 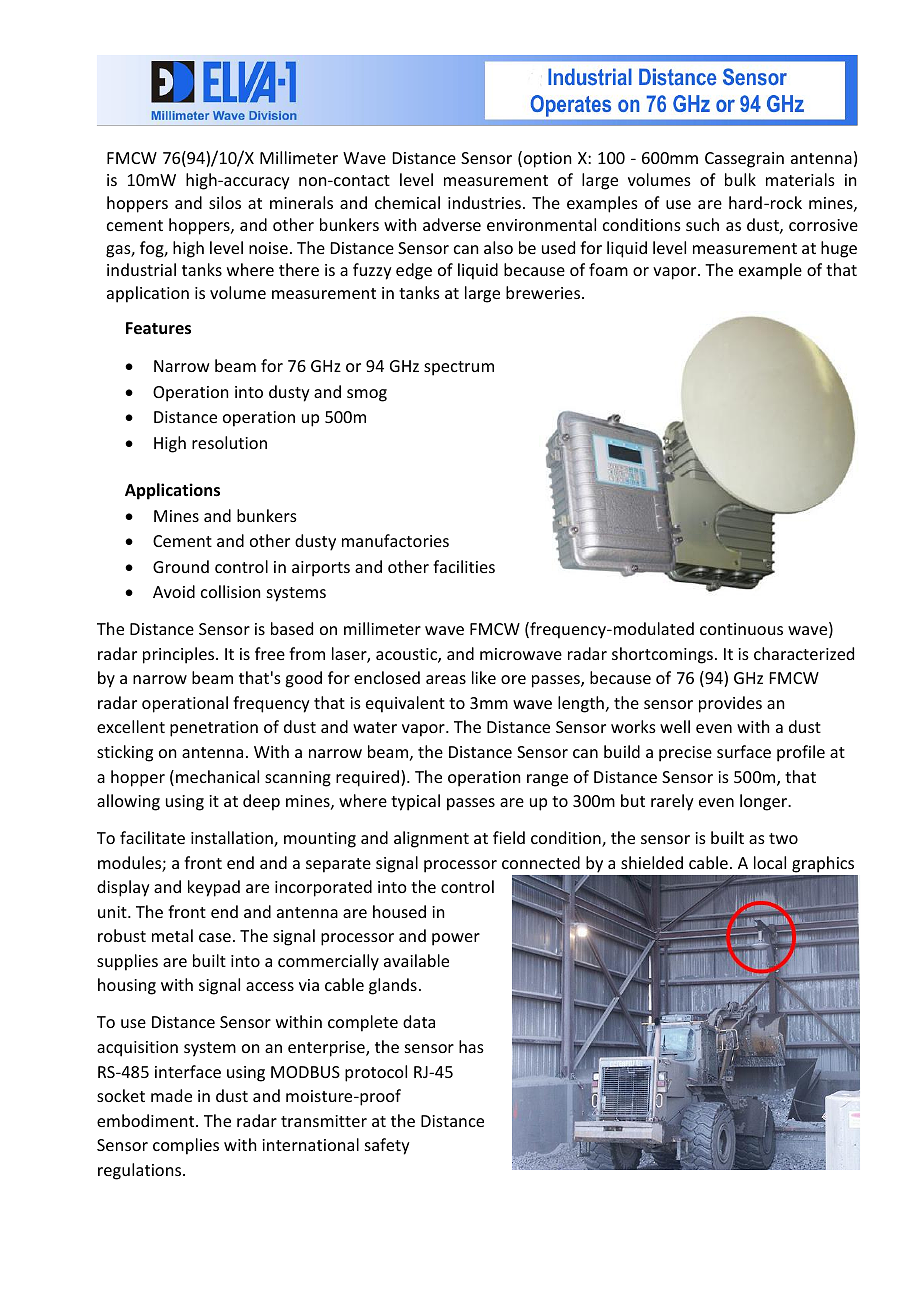 I want to click on silos, so click(x=225, y=202).
